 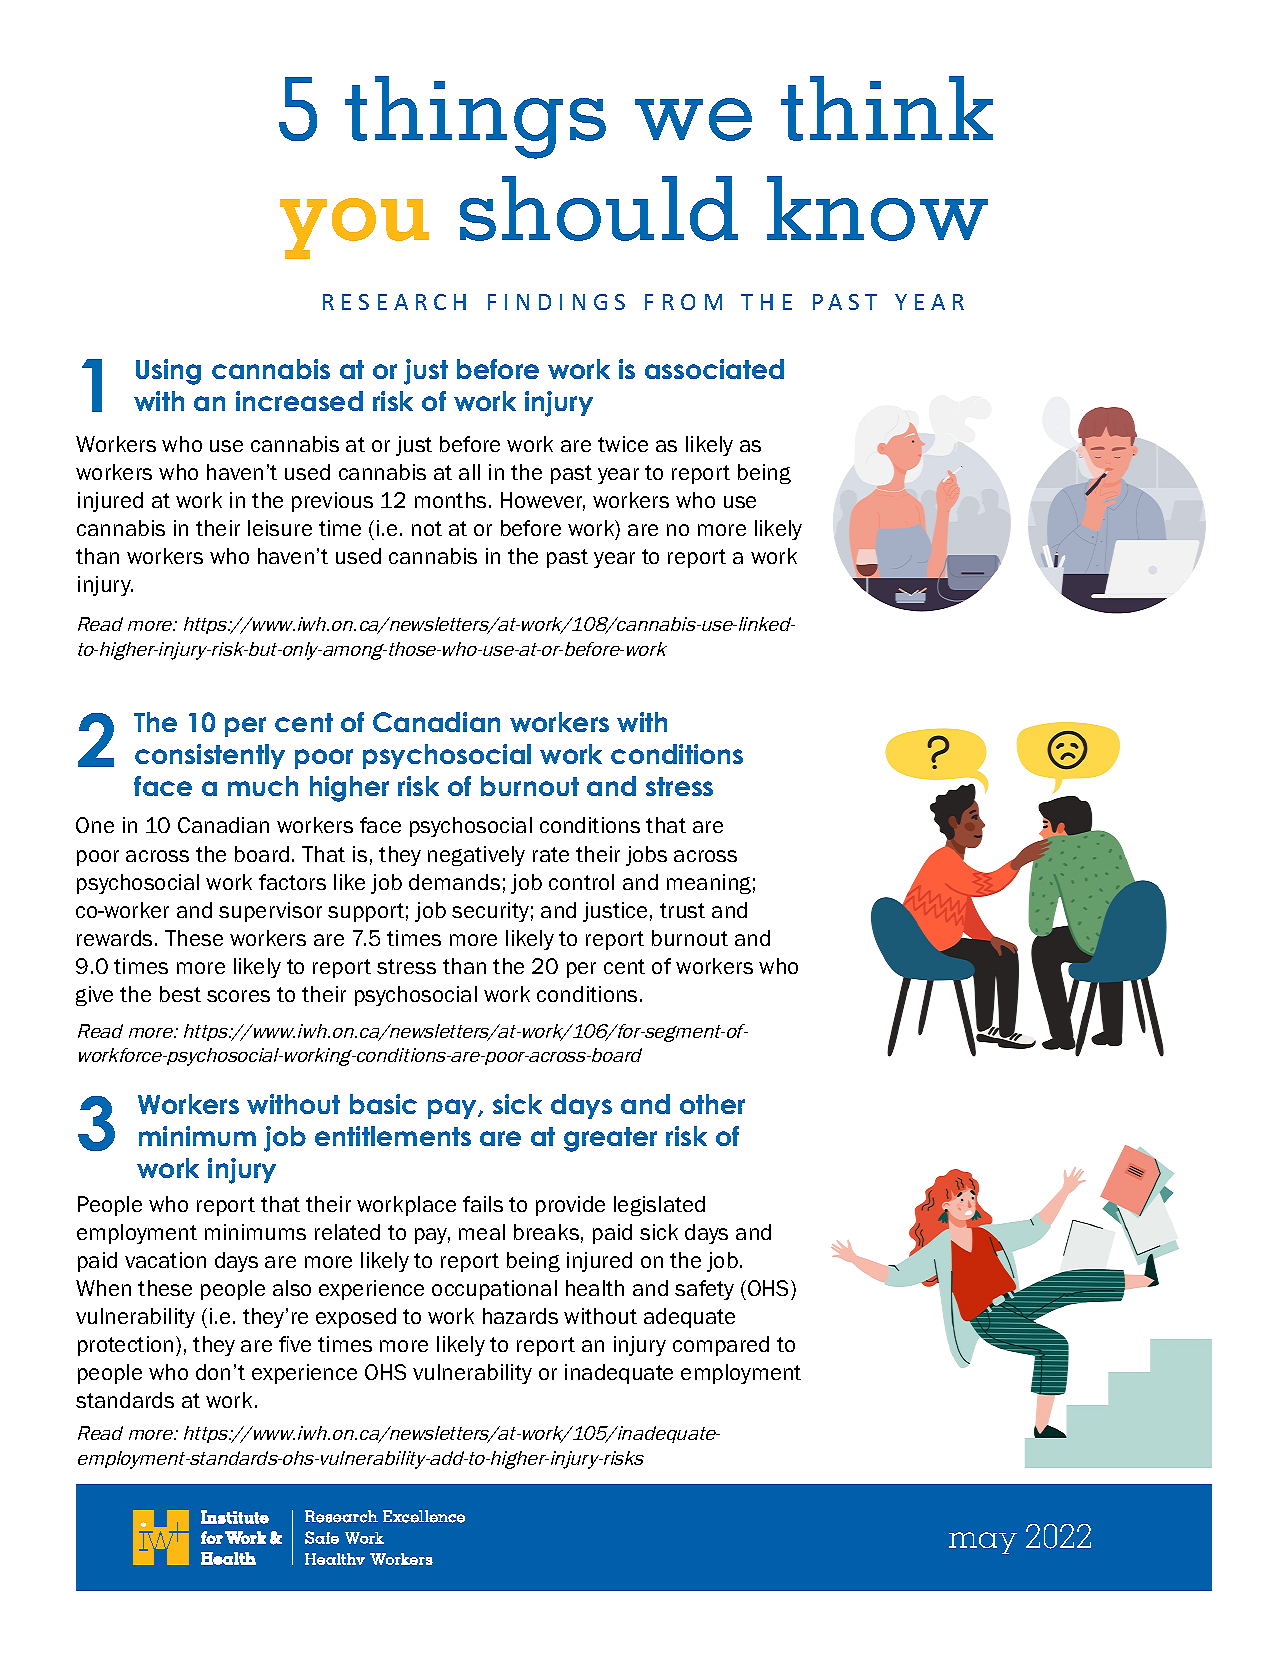 What do you see at coordinates (475, 117) in the document?
I see `things` at bounding box center [475, 117].
